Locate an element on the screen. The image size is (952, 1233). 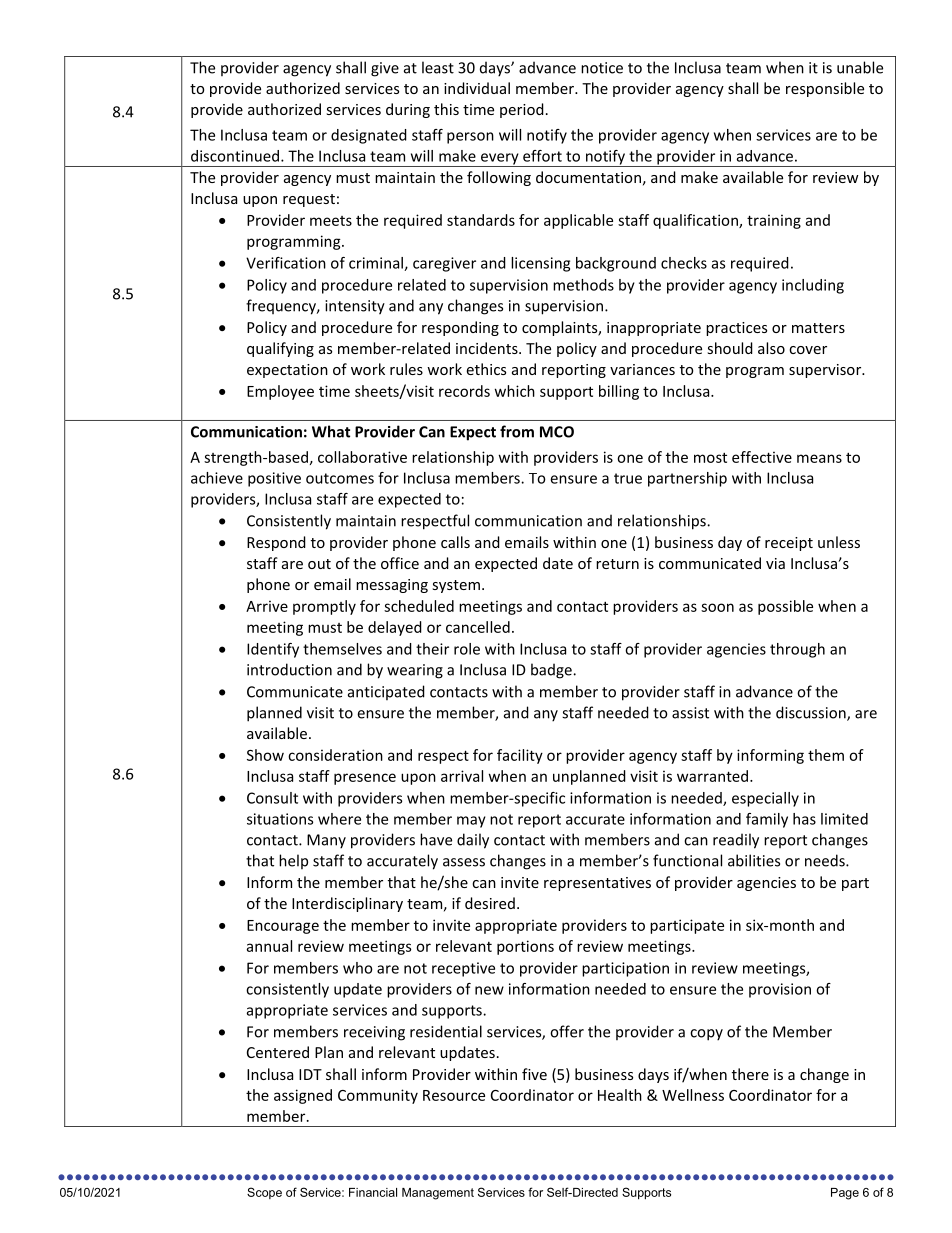
badge is located at coordinates (552, 671).
